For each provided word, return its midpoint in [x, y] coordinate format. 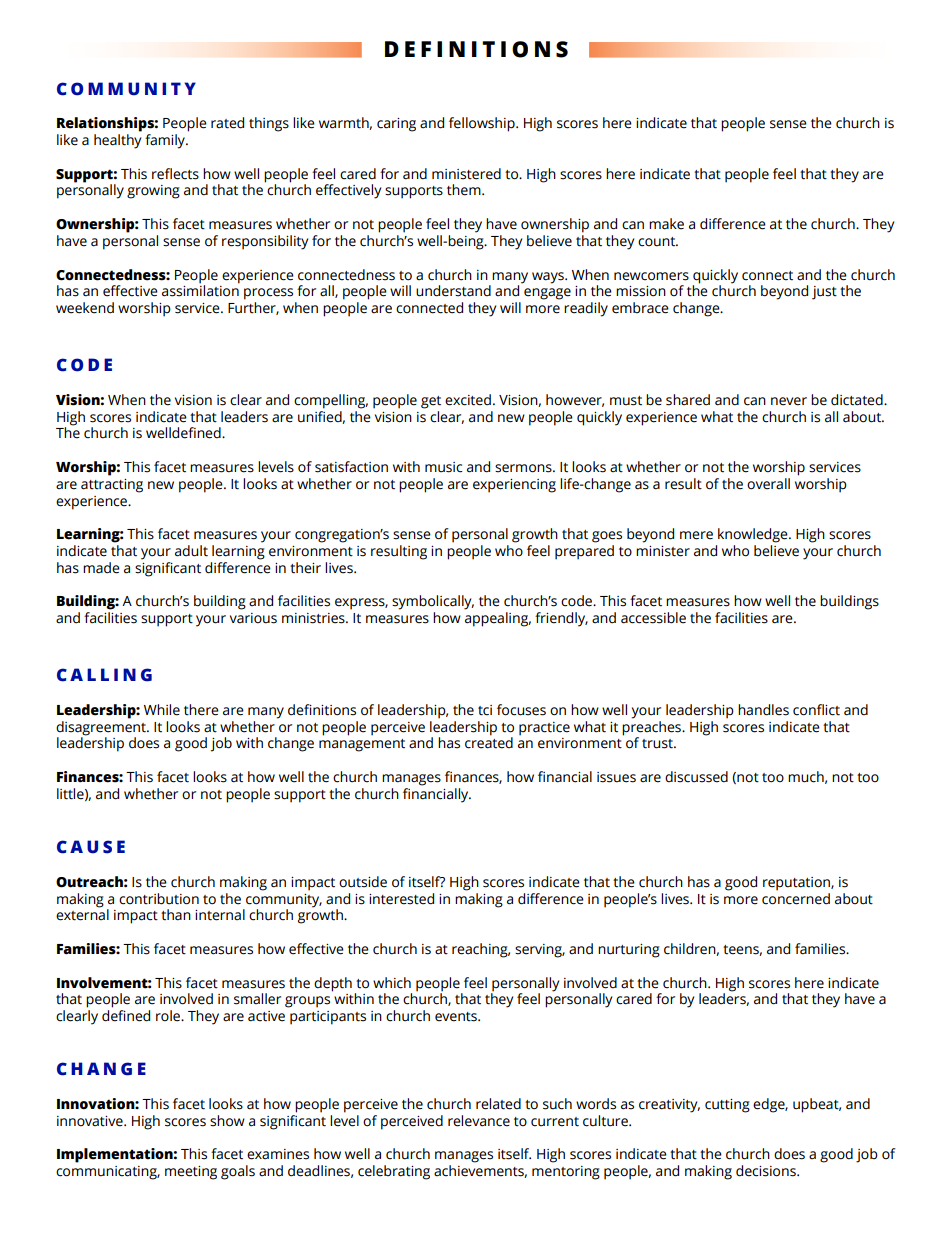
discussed [696, 777]
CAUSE [91, 847]
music [443, 467]
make [666, 224]
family [166, 141]
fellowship [483, 124]
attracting [112, 486]
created [489, 742]
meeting [191, 1173]
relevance [479, 1121]
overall [768, 484]
